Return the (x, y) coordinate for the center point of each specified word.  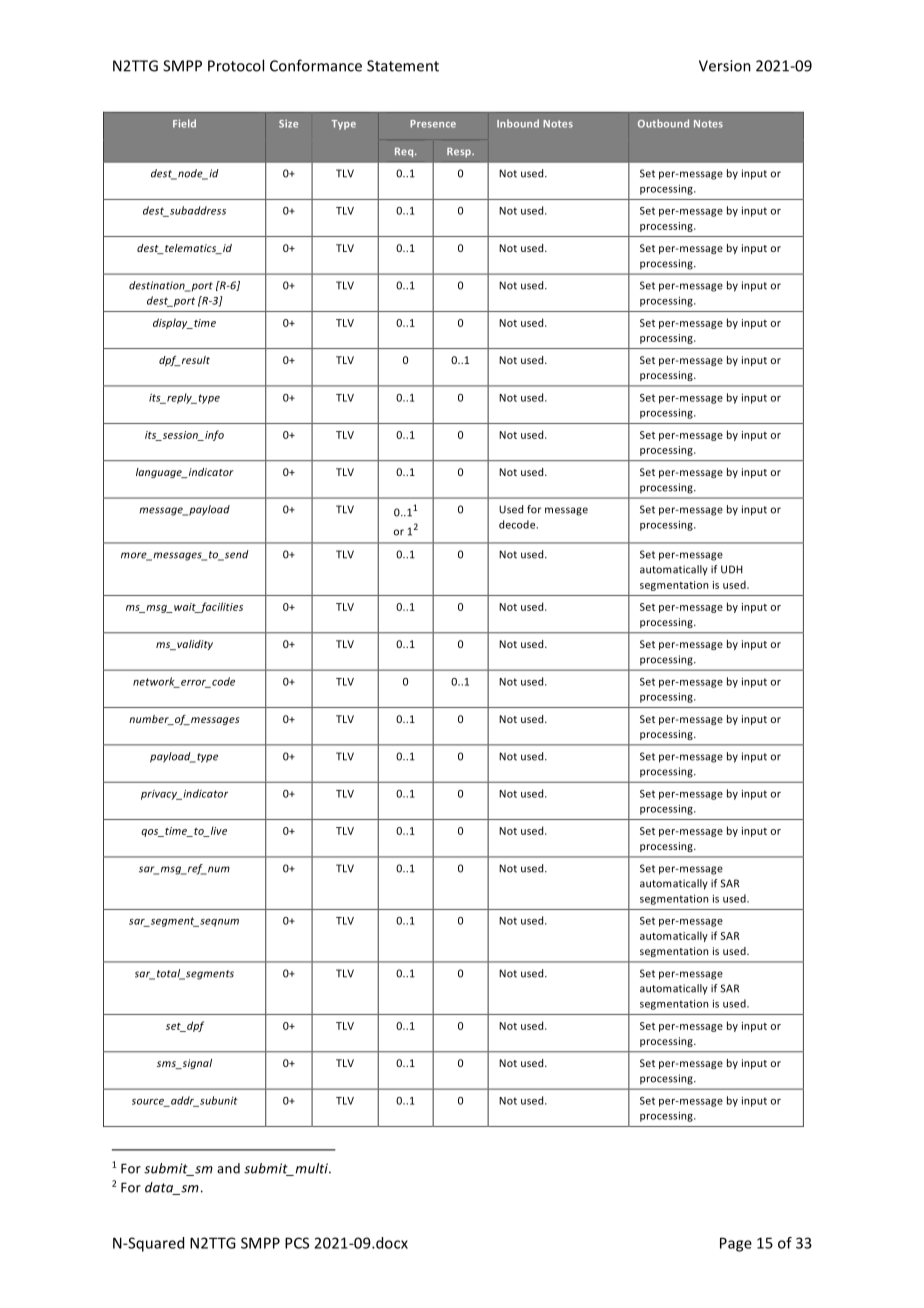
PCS (297, 1243)
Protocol (236, 65)
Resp (460, 152)
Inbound (518, 123)
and (228, 1168)
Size (288, 123)
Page (736, 1244)
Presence (433, 124)
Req (405, 152)
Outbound (663, 123)
